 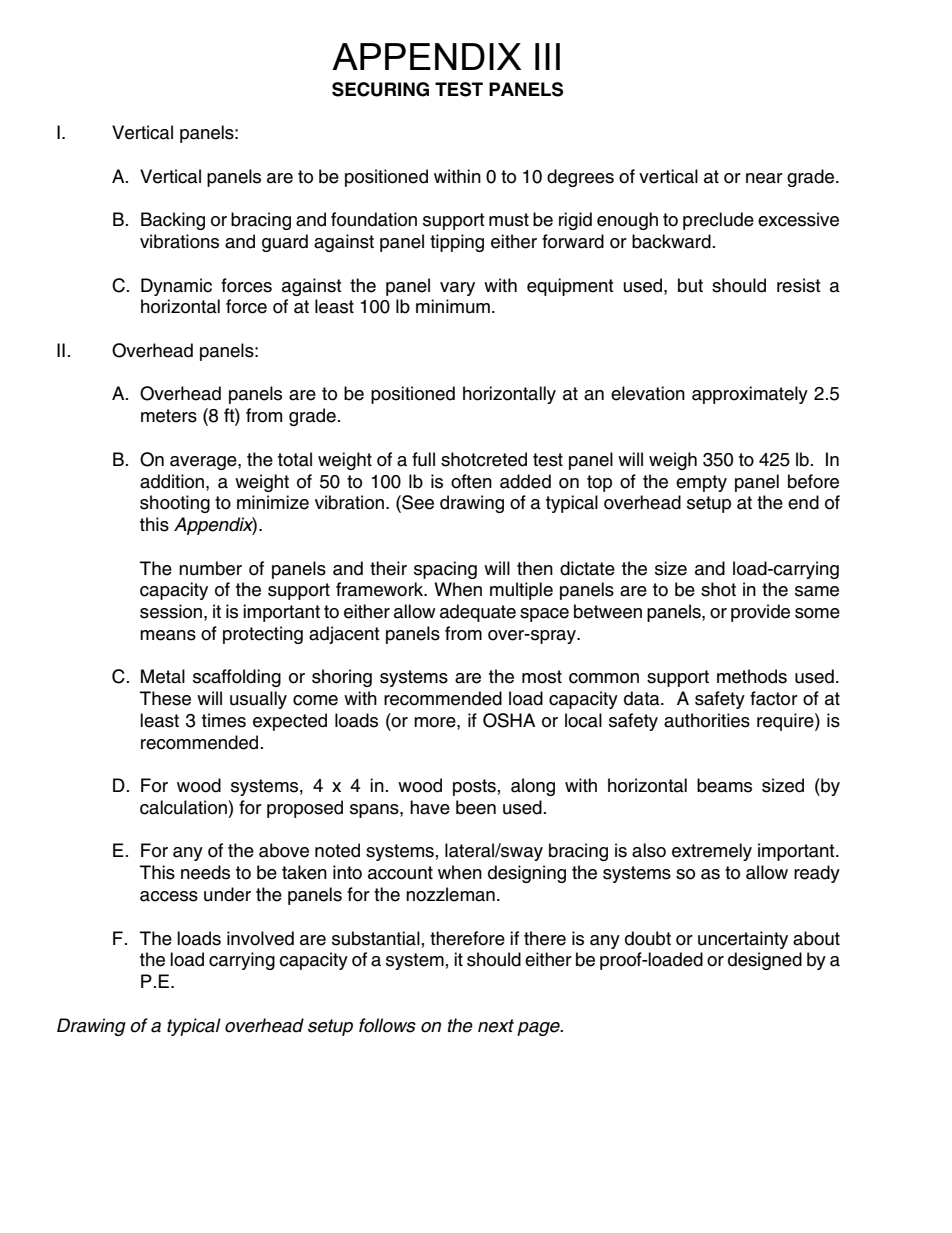 What do you see at coordinates (260, 938) in the screenshot?
I see `involved` at bounding box center [260, 938].
